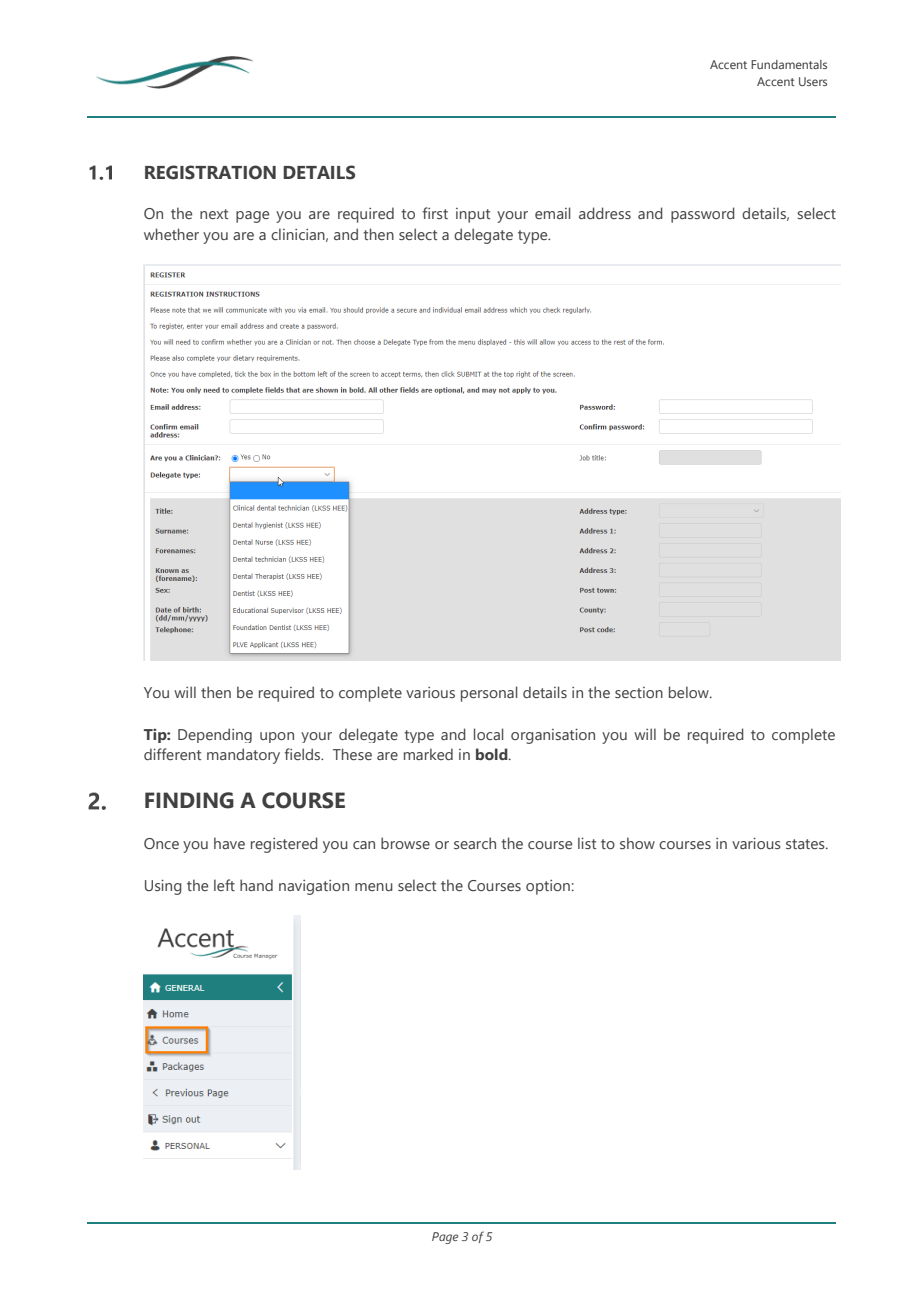 The width and height of the screenshot is (924, 1307). Describe the element at coordinates (473, 215) in the screenshot. I see `input` at that location.
